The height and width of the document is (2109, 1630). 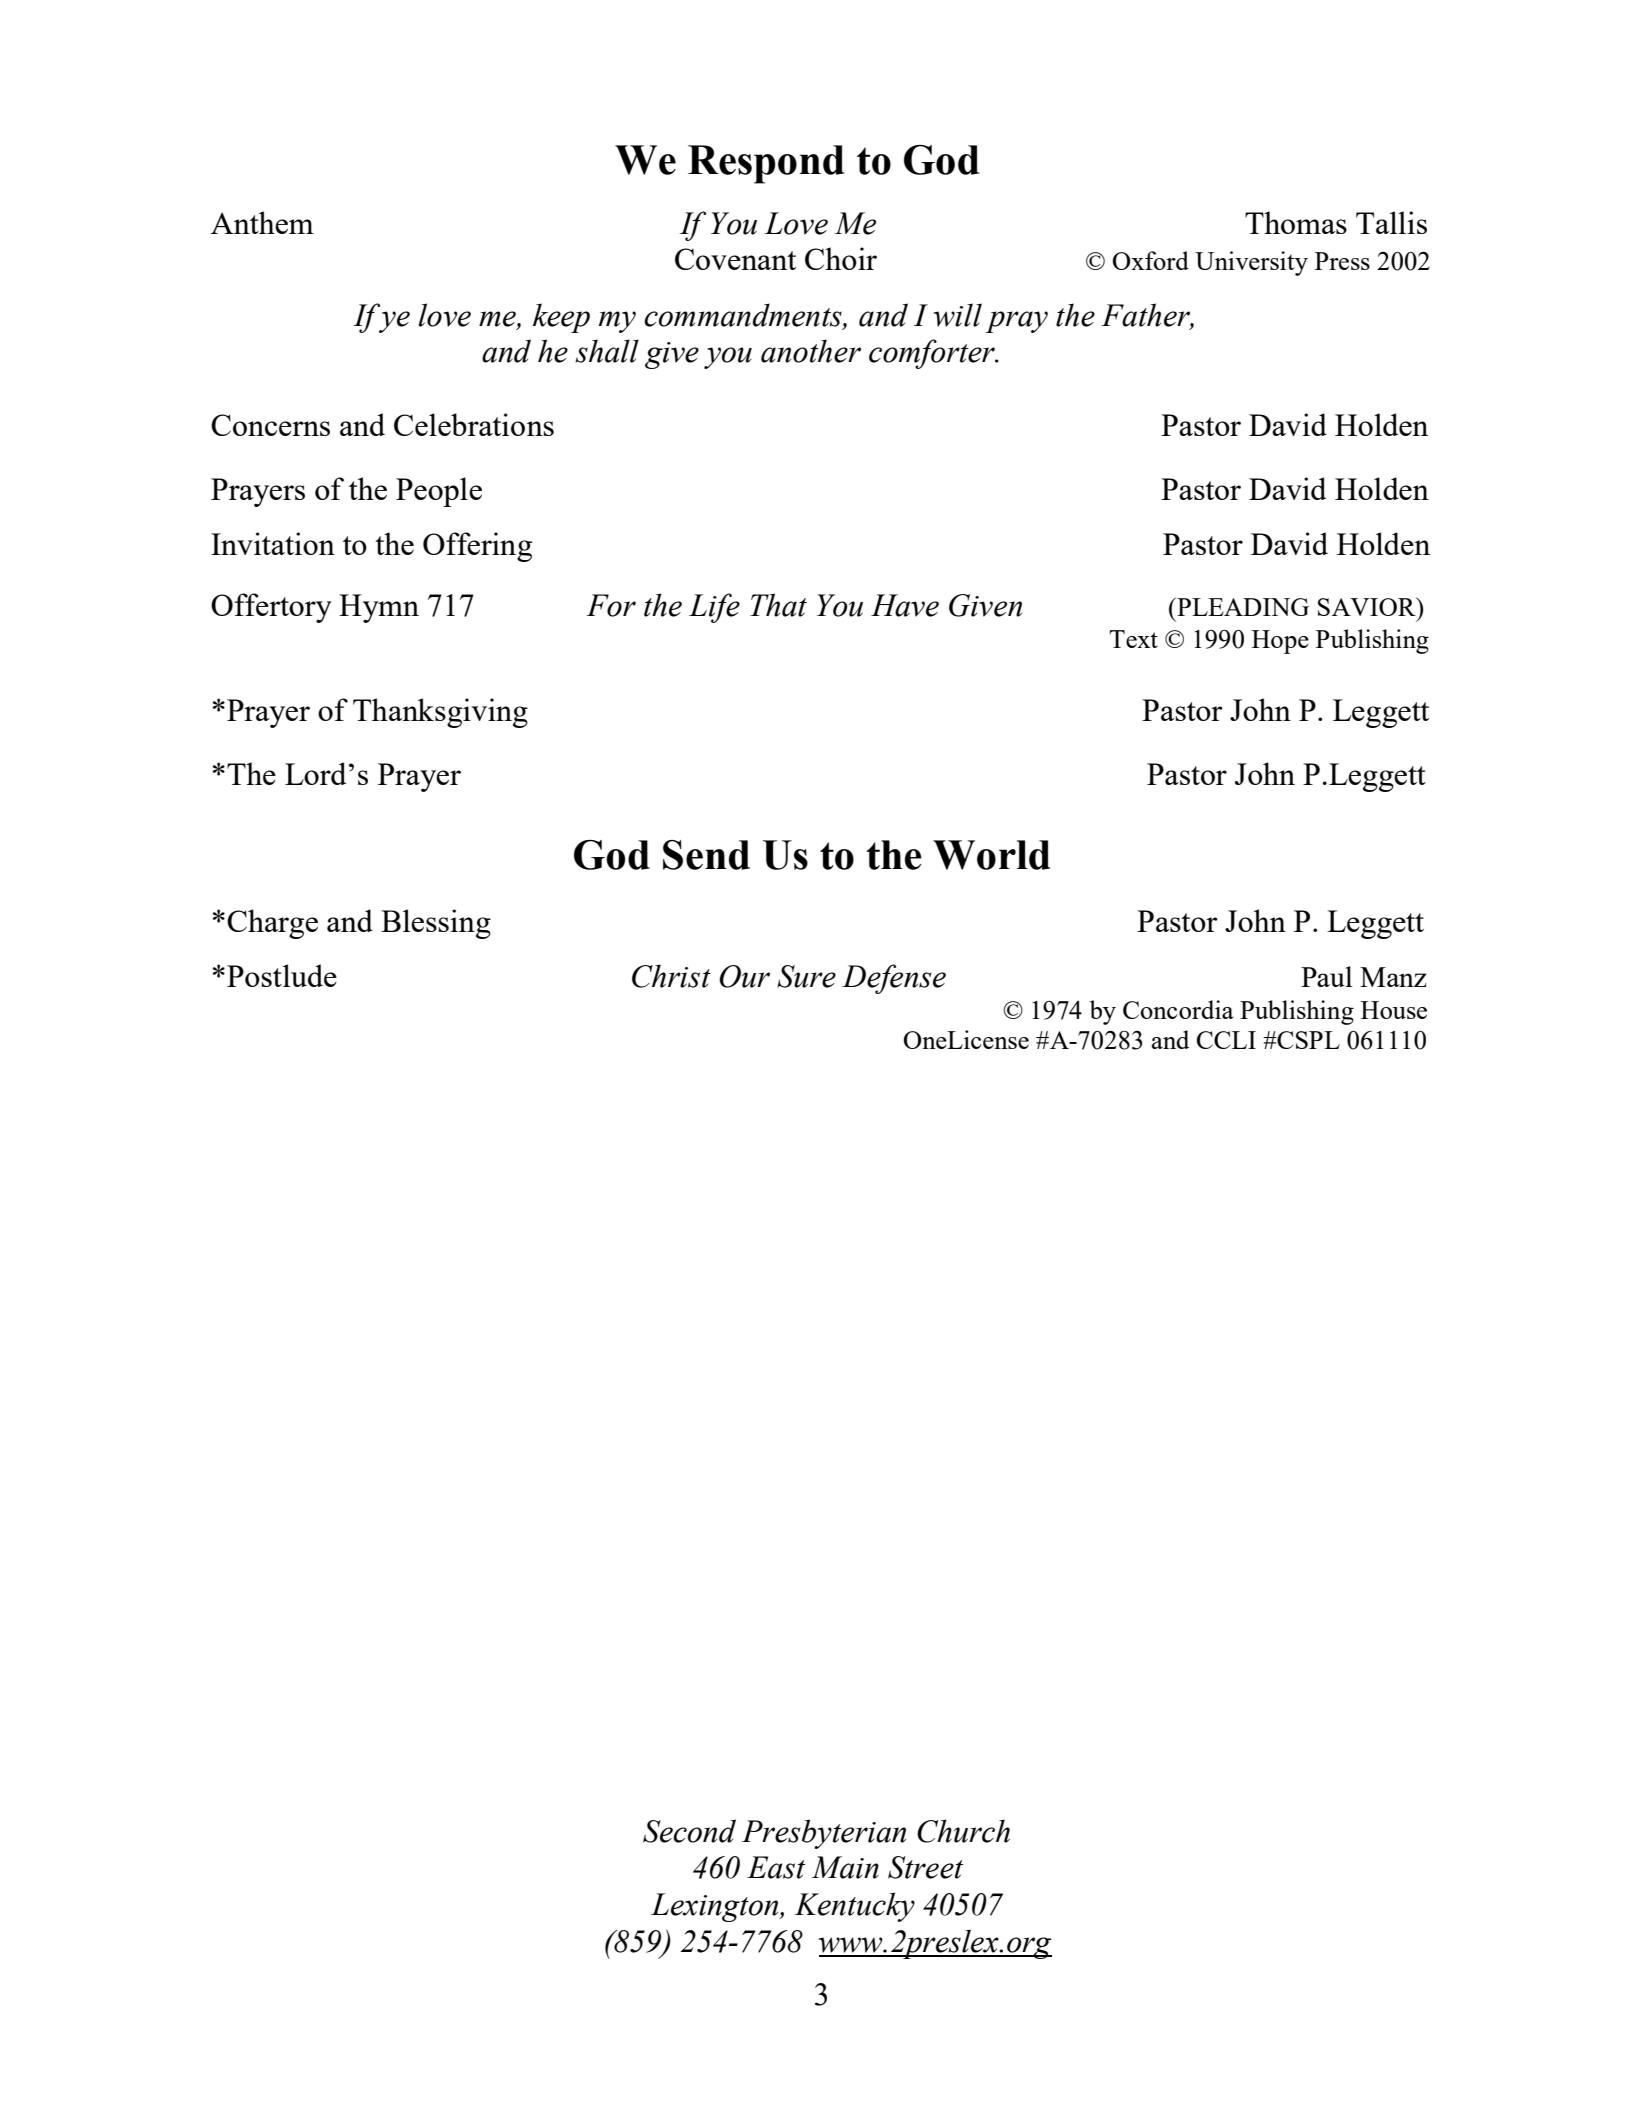 I want to click on Blessing, so click(x=436, y=924).
